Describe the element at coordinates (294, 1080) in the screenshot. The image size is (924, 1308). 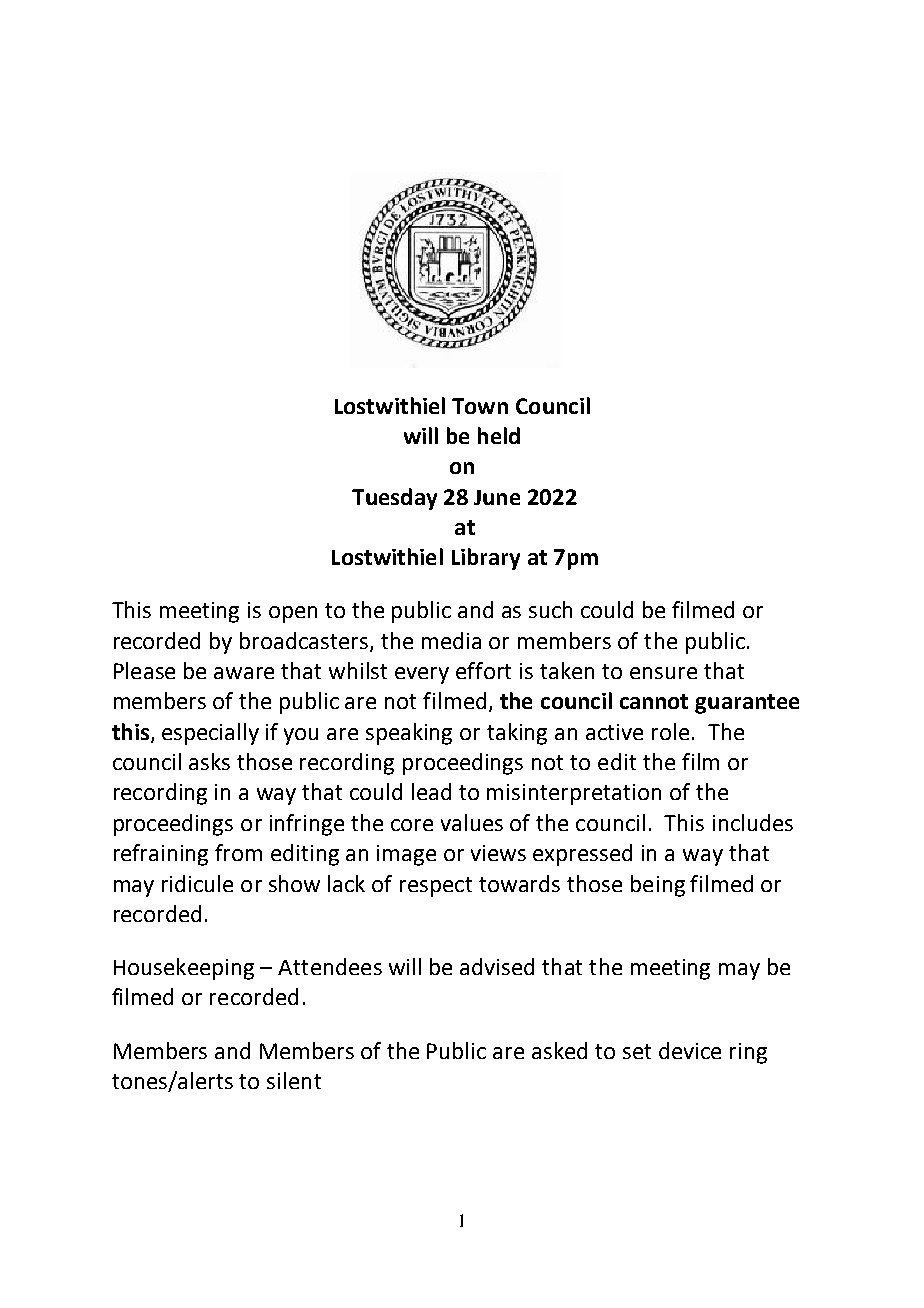
I see `silent` at that location.
